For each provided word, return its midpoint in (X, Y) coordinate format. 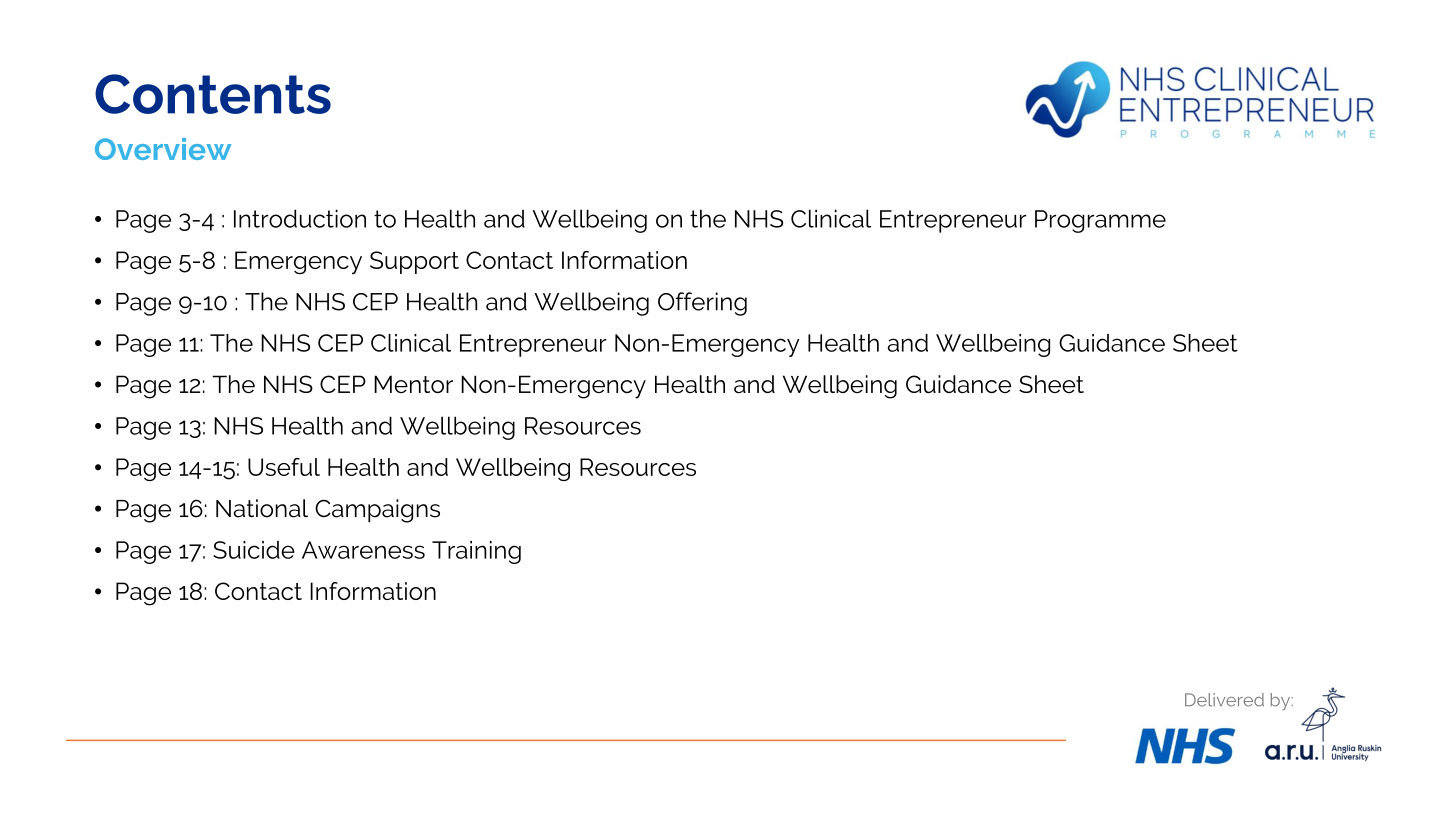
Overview (163, 149)
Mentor (413, 384)
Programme (1100, 221)
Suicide (254, 550)
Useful (284, 467)
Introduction (300, 218)
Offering (702, 304)
